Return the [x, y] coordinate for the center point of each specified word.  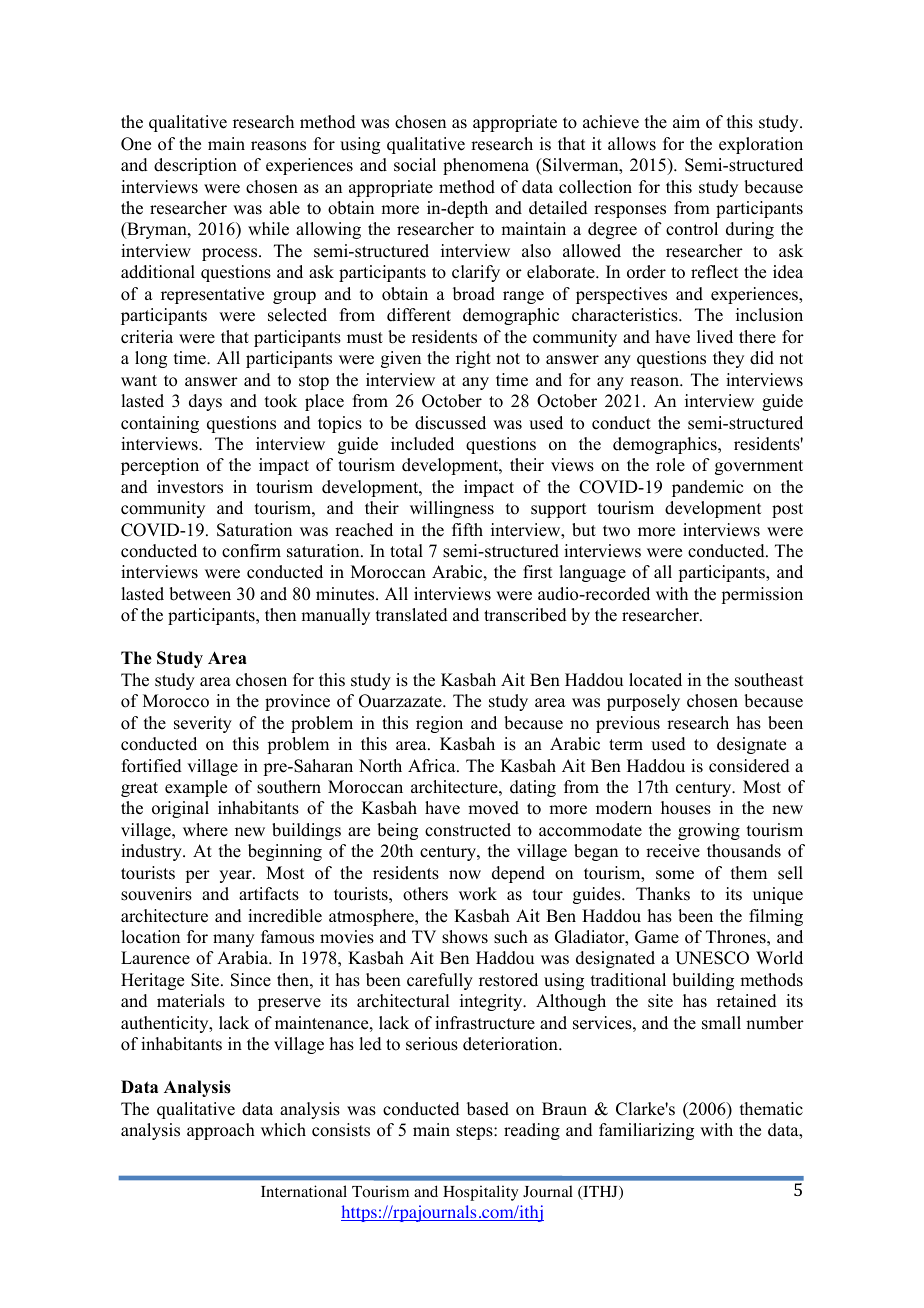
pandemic [707, 488]
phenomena [486, 166]
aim [686, 121]
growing [709, 831]
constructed [468, 830]
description [195, 166]
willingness [452, 509]
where [205, 830]
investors [190, 487]
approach [221, 1131]
